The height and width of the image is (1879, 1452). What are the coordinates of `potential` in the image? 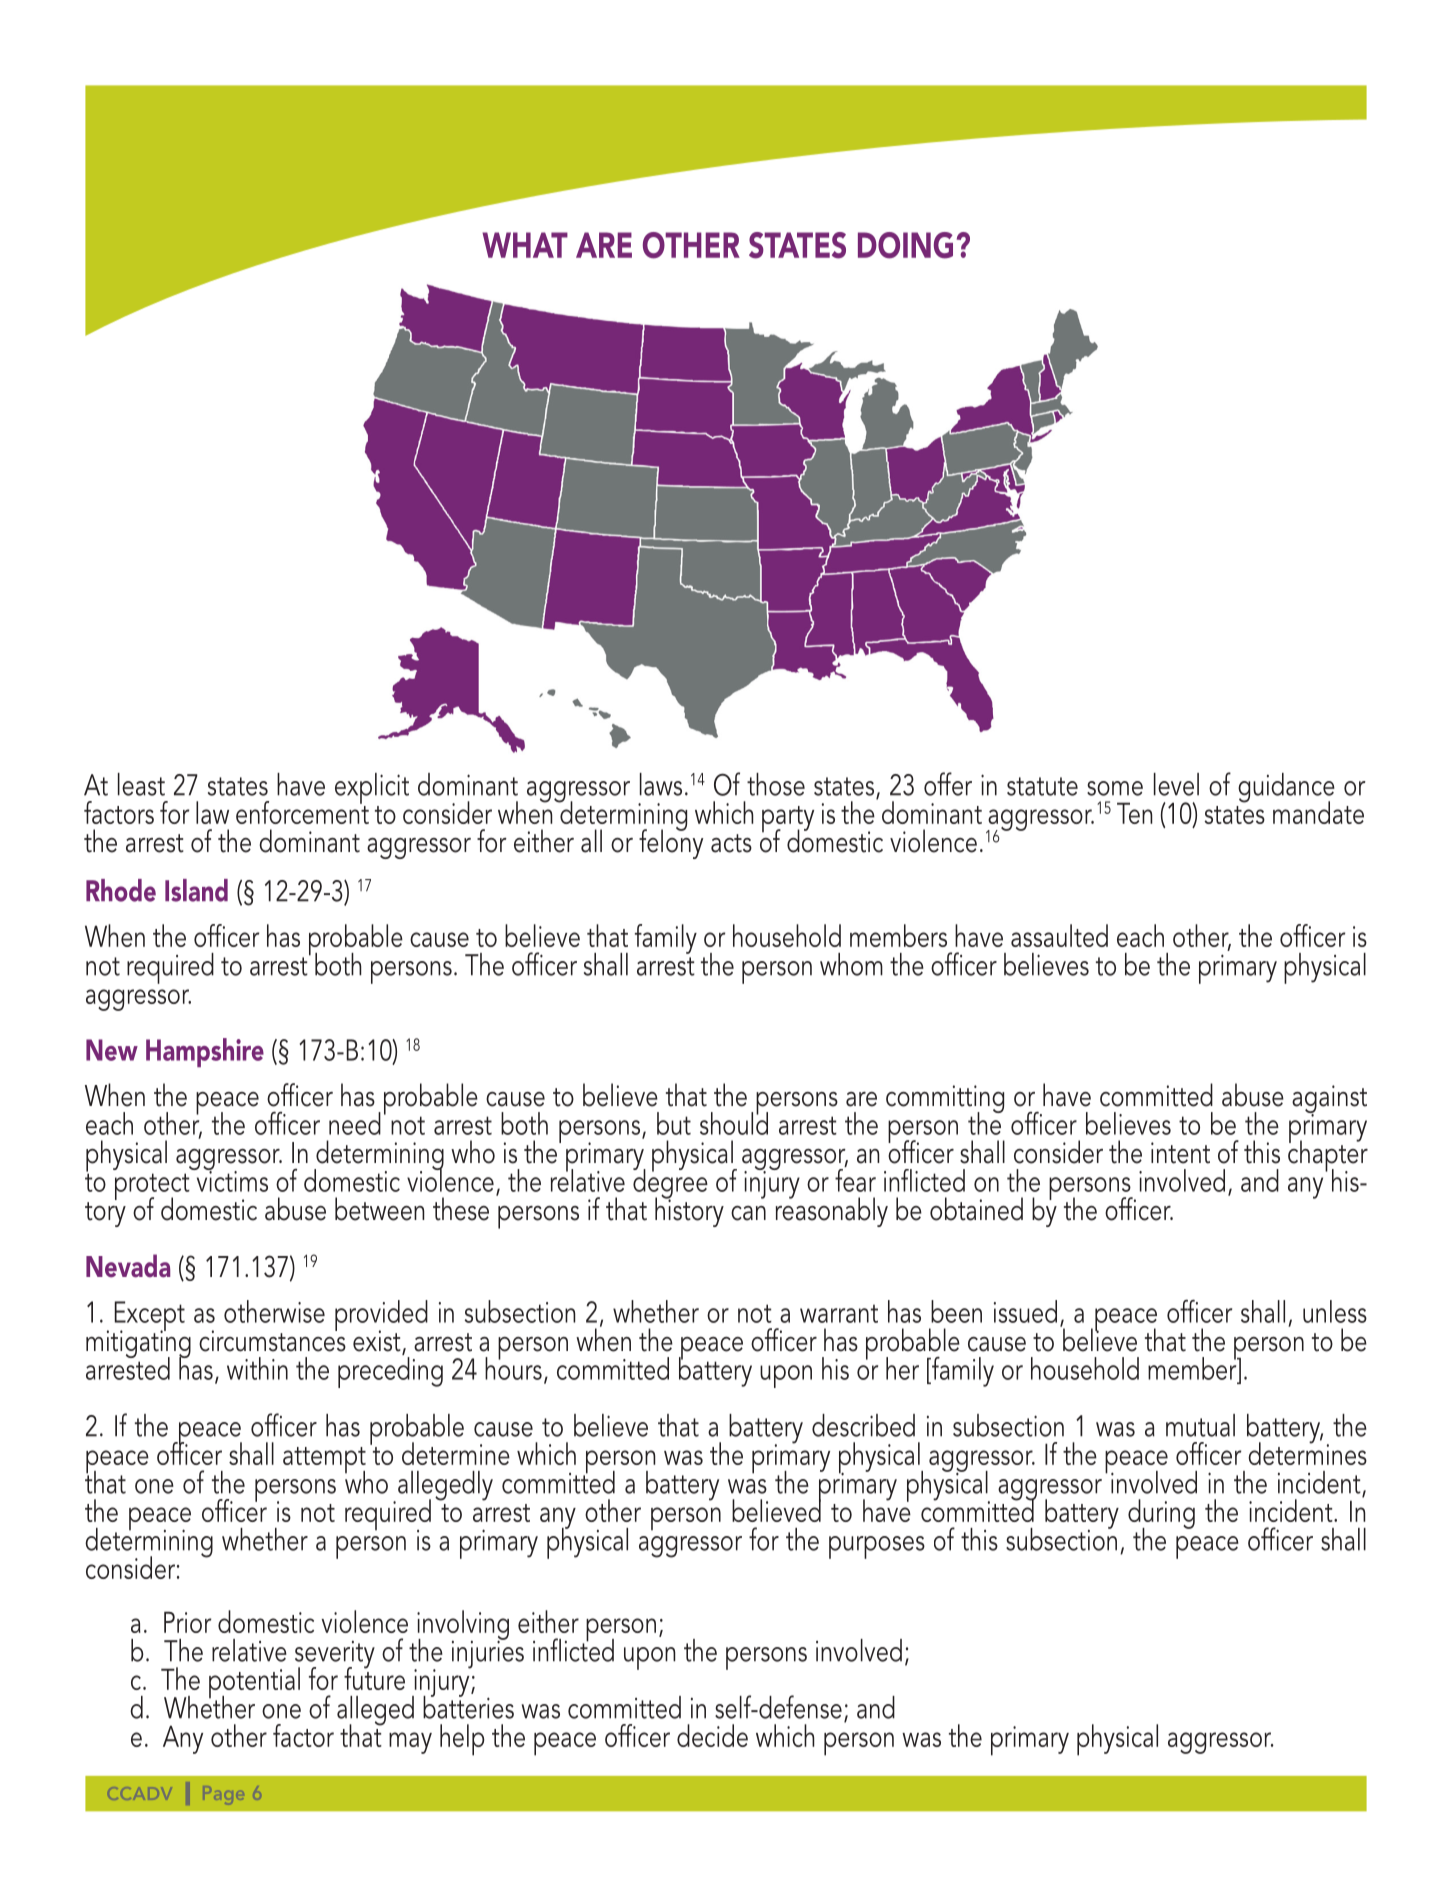 It's located at (254, 1684).
